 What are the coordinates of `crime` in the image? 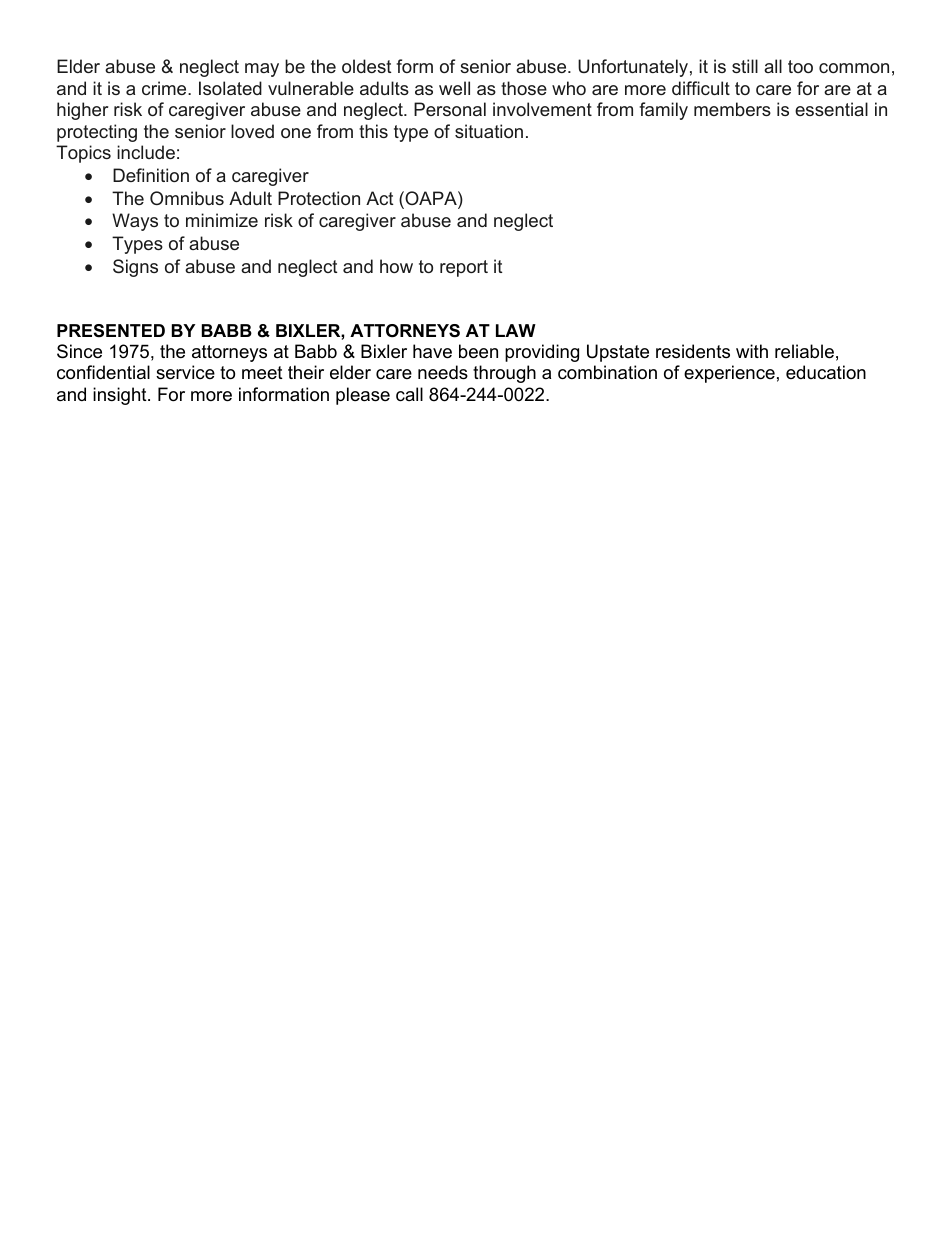 It's located at (165, 88).
